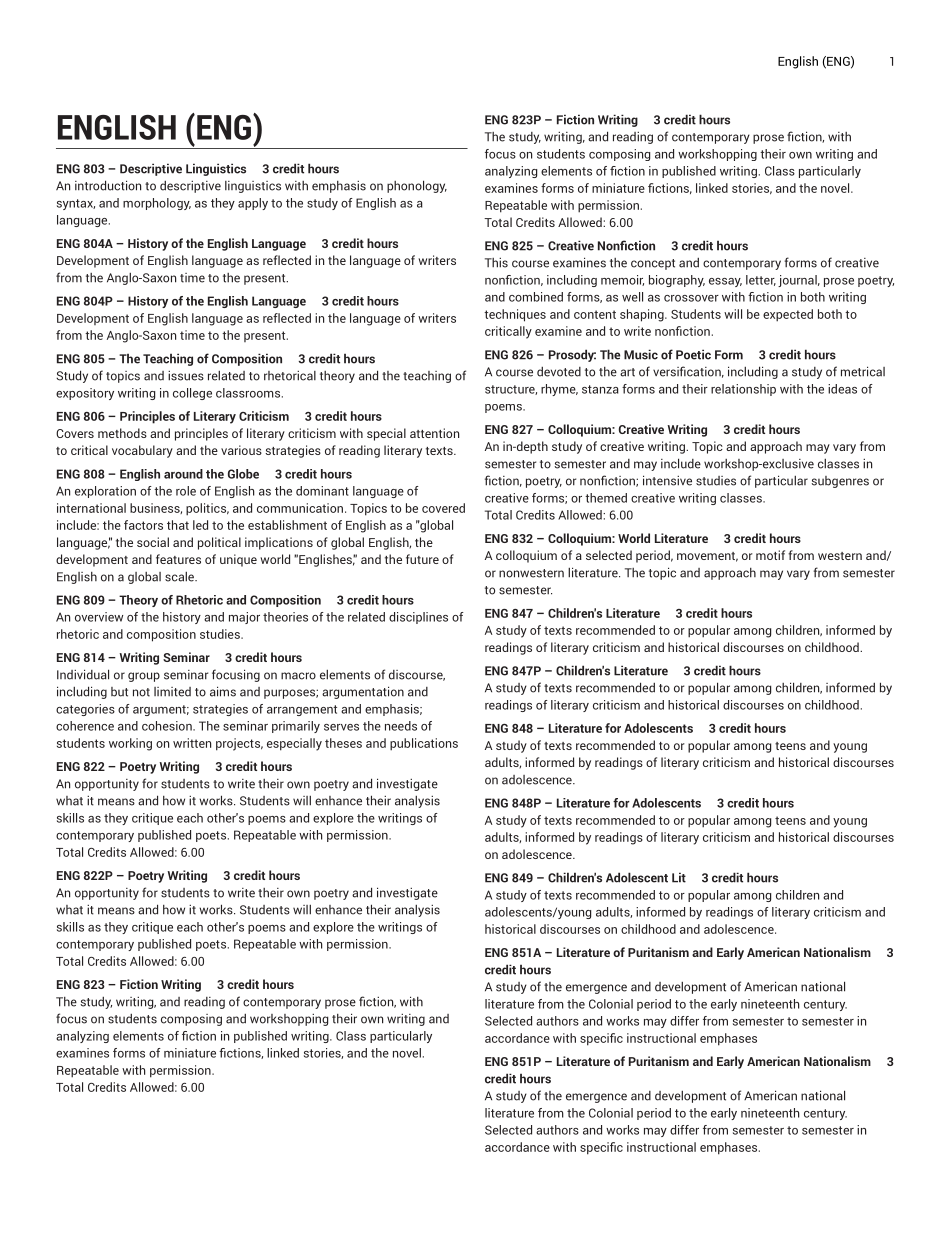 The width and height of the screenshot is (952, 1233). Describe the element at coordinates (424, 744) in the screenshot. I see `publications` at that location.
